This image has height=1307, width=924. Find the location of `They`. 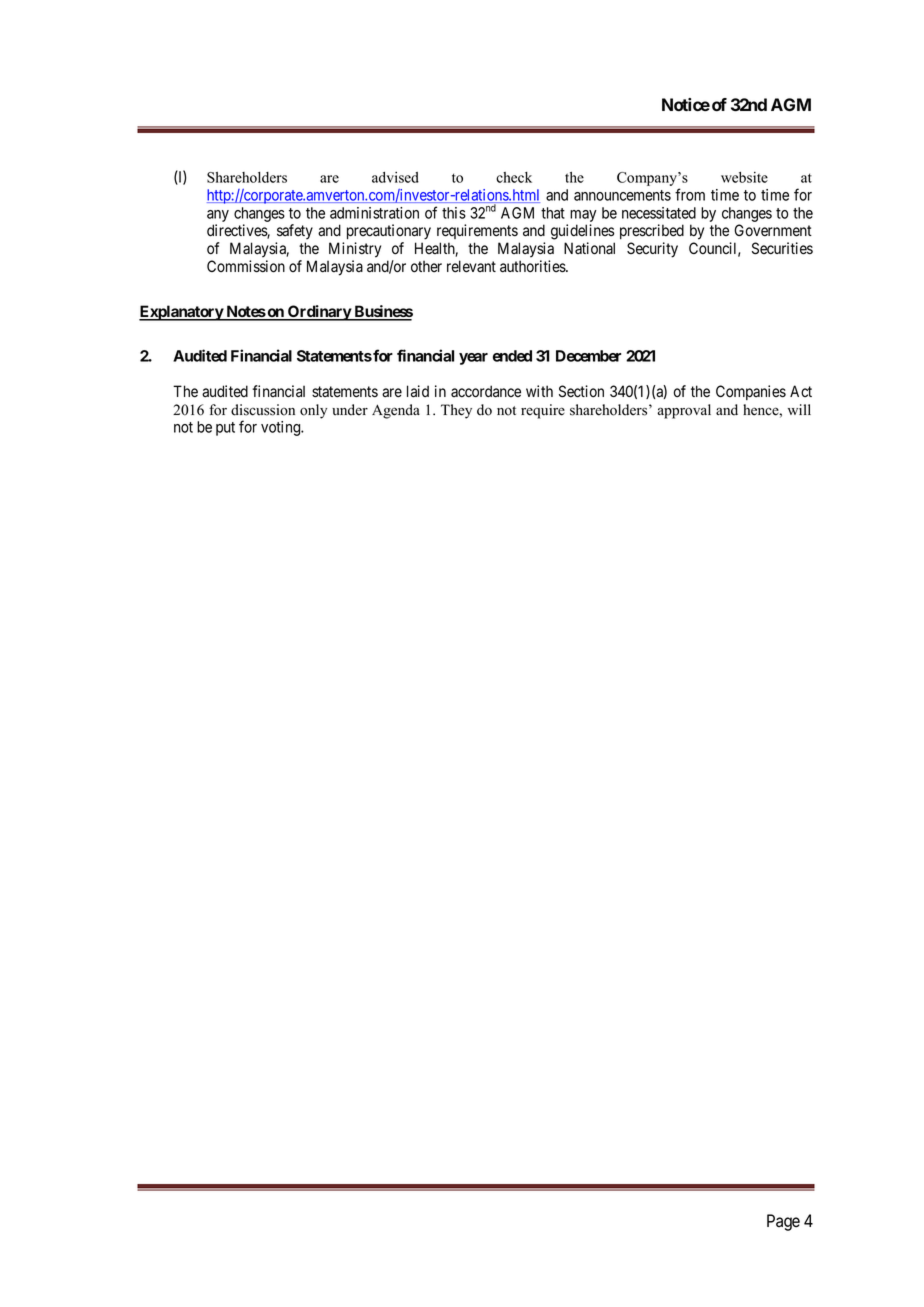

They is located at coordinates (456, 411).
